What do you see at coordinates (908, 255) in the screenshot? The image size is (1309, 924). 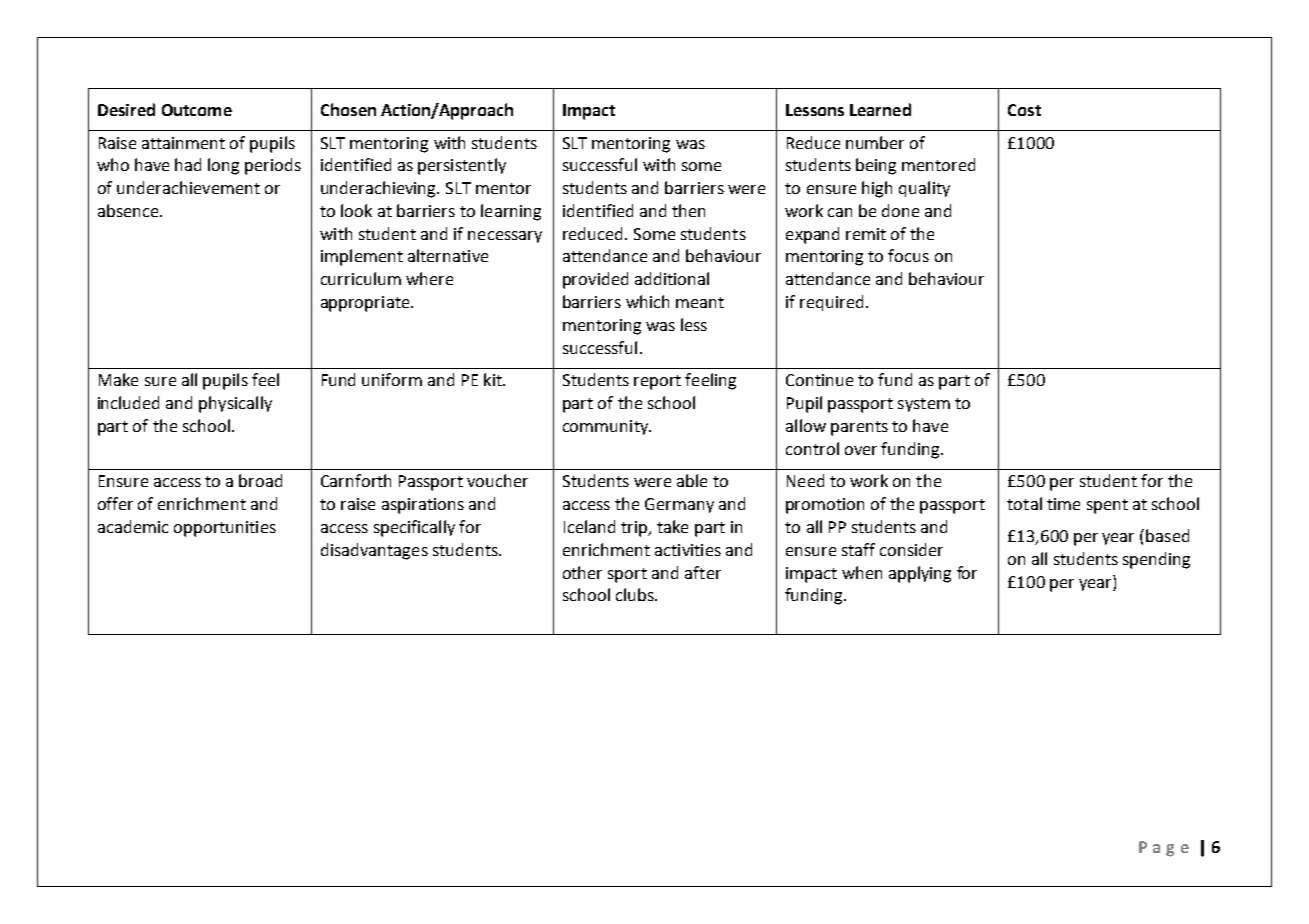 I see `focus` at bounding box center [908, 255].
